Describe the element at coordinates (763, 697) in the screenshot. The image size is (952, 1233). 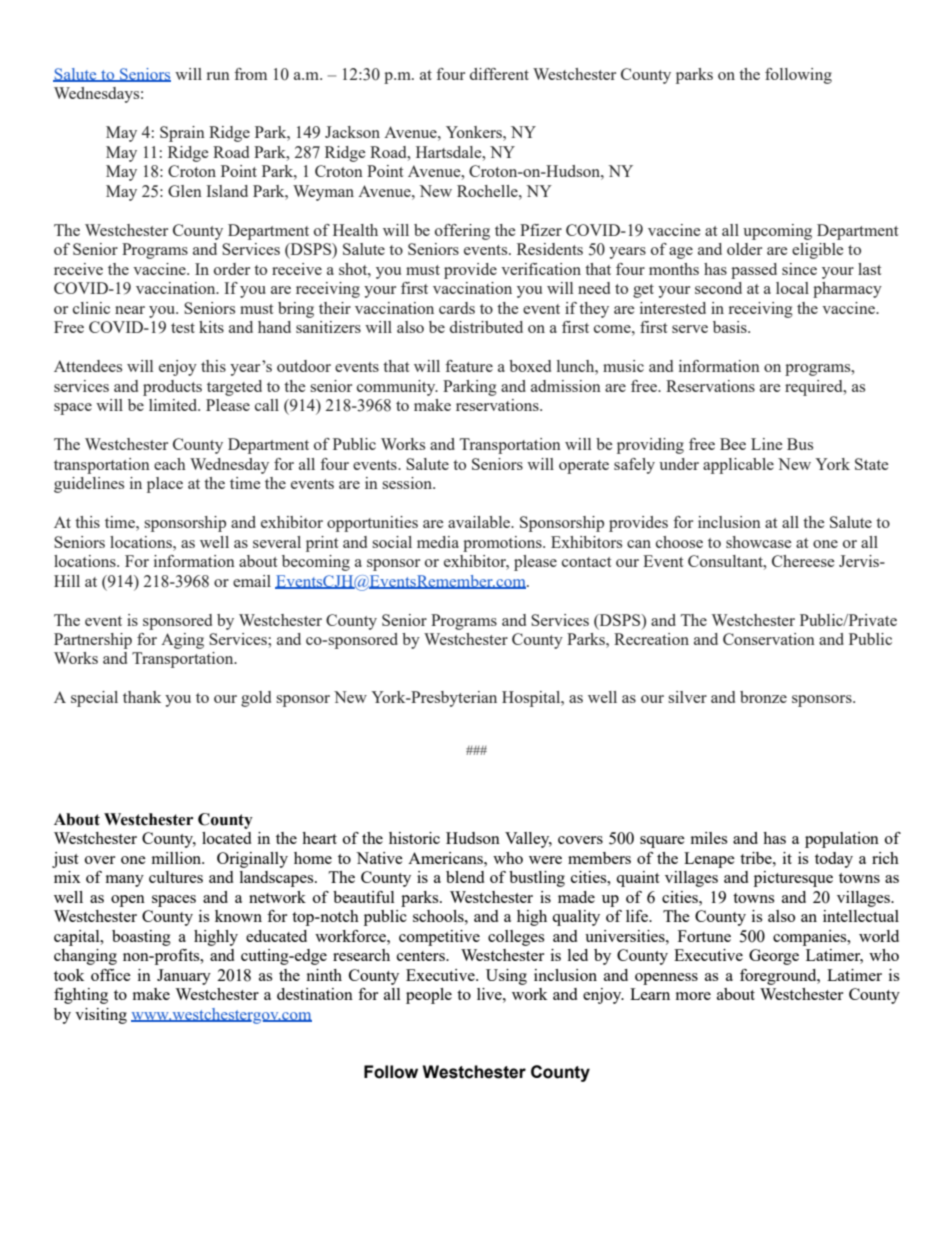
I see `bronze` at that location.
